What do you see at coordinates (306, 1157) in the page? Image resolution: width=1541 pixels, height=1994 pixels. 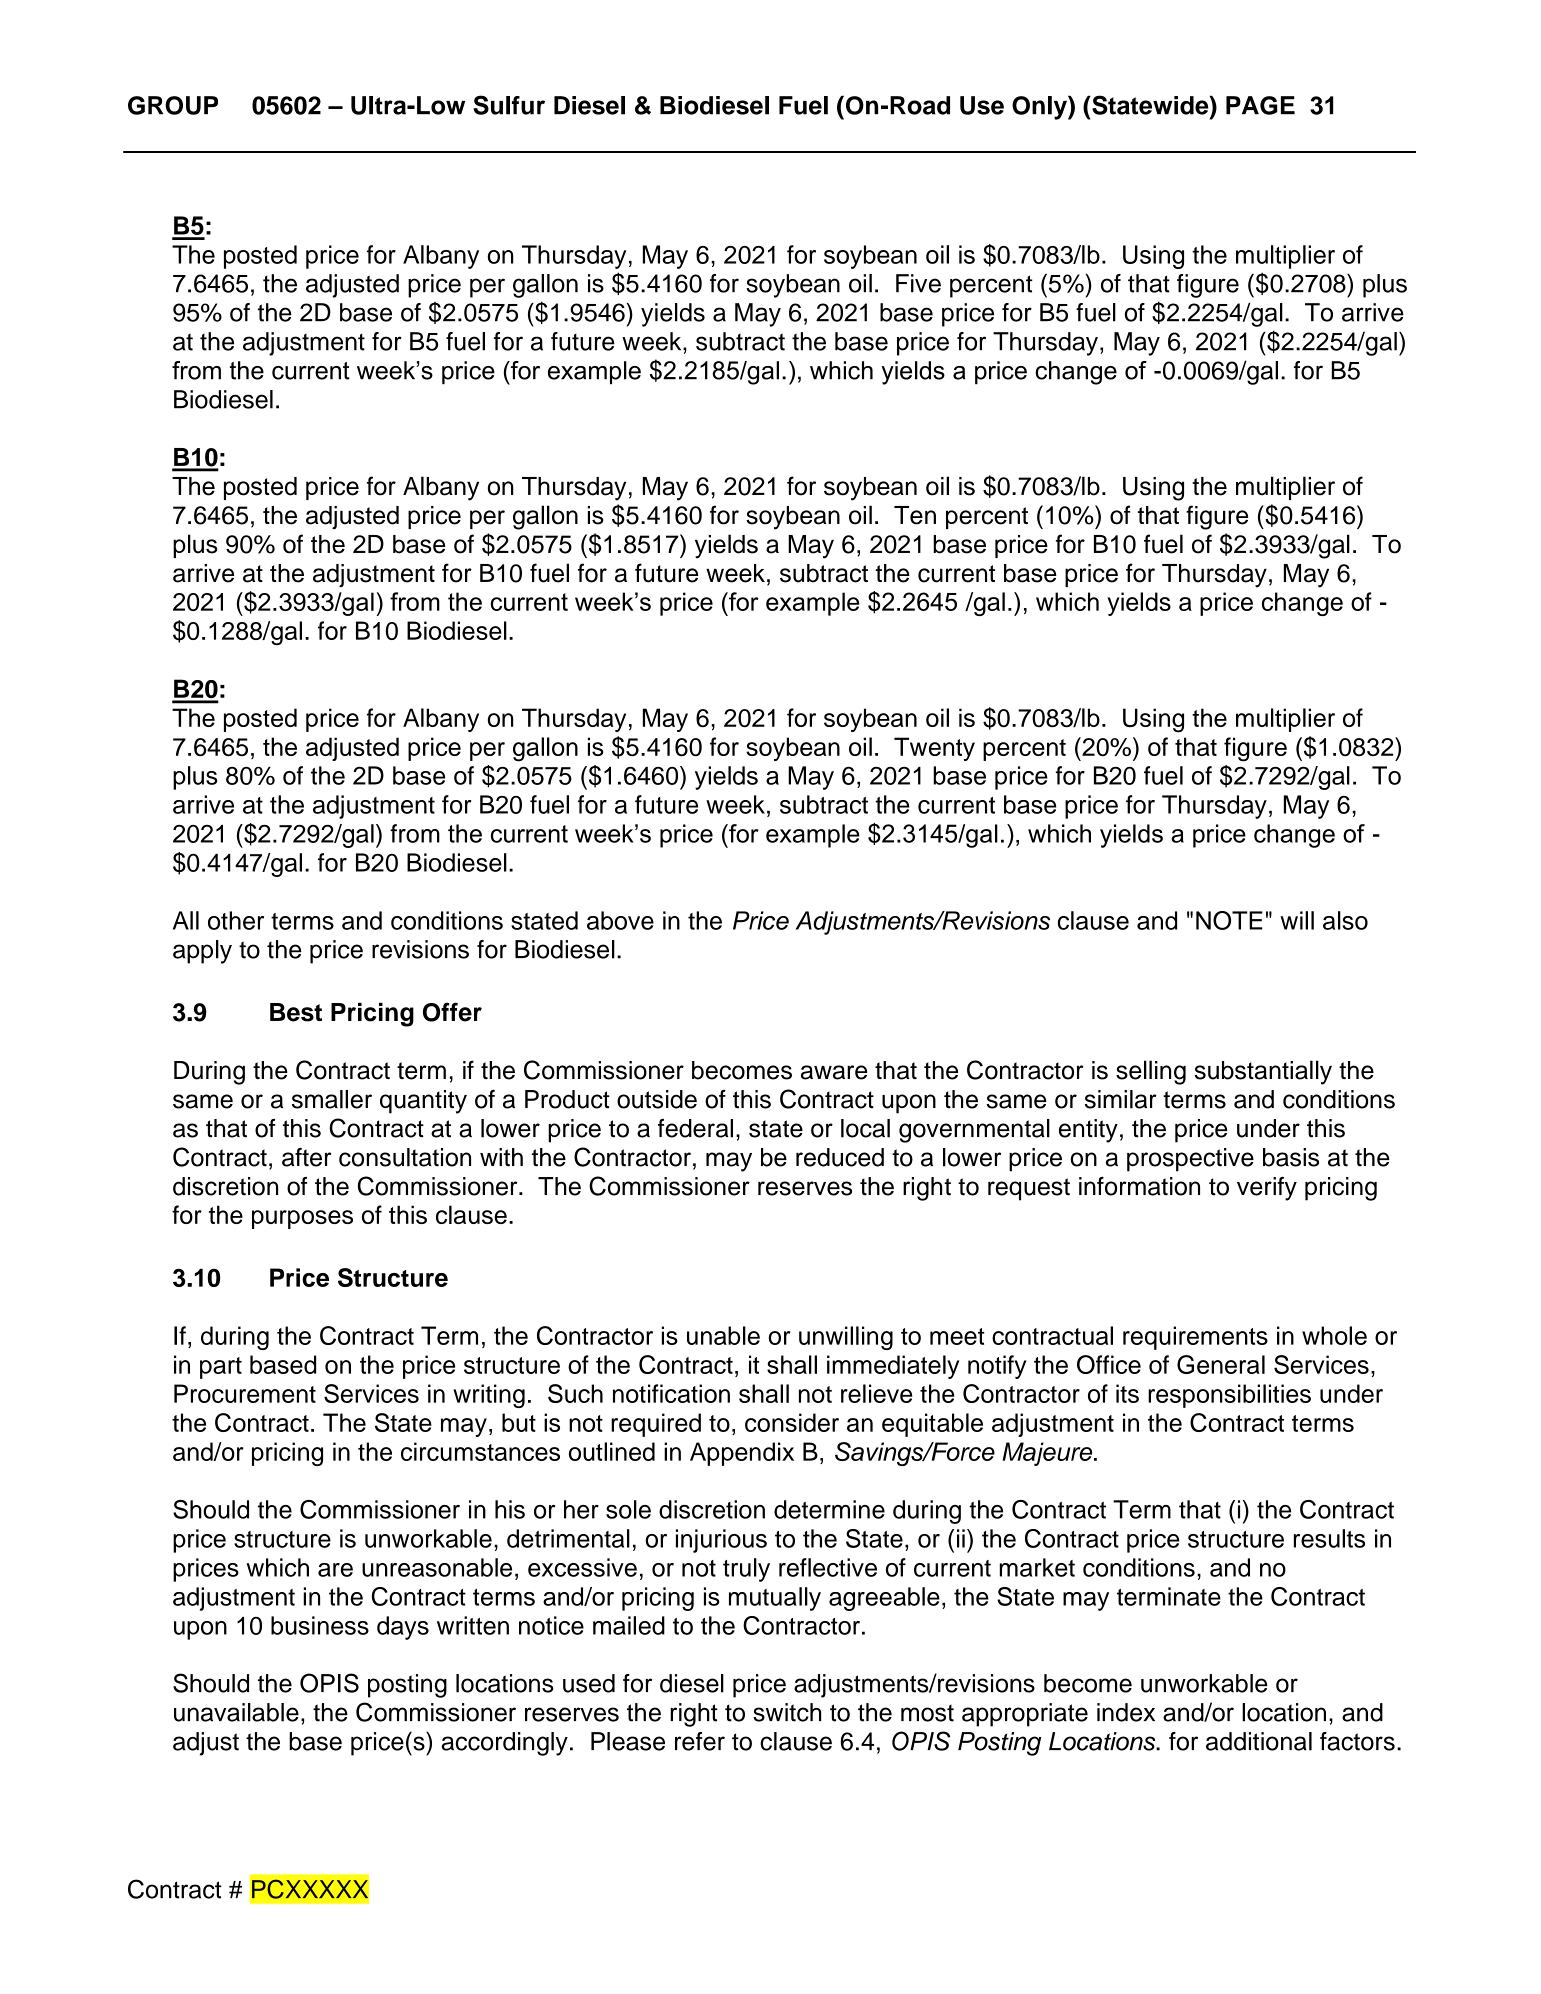 I see `after` at bounding box center [306, 1157].
